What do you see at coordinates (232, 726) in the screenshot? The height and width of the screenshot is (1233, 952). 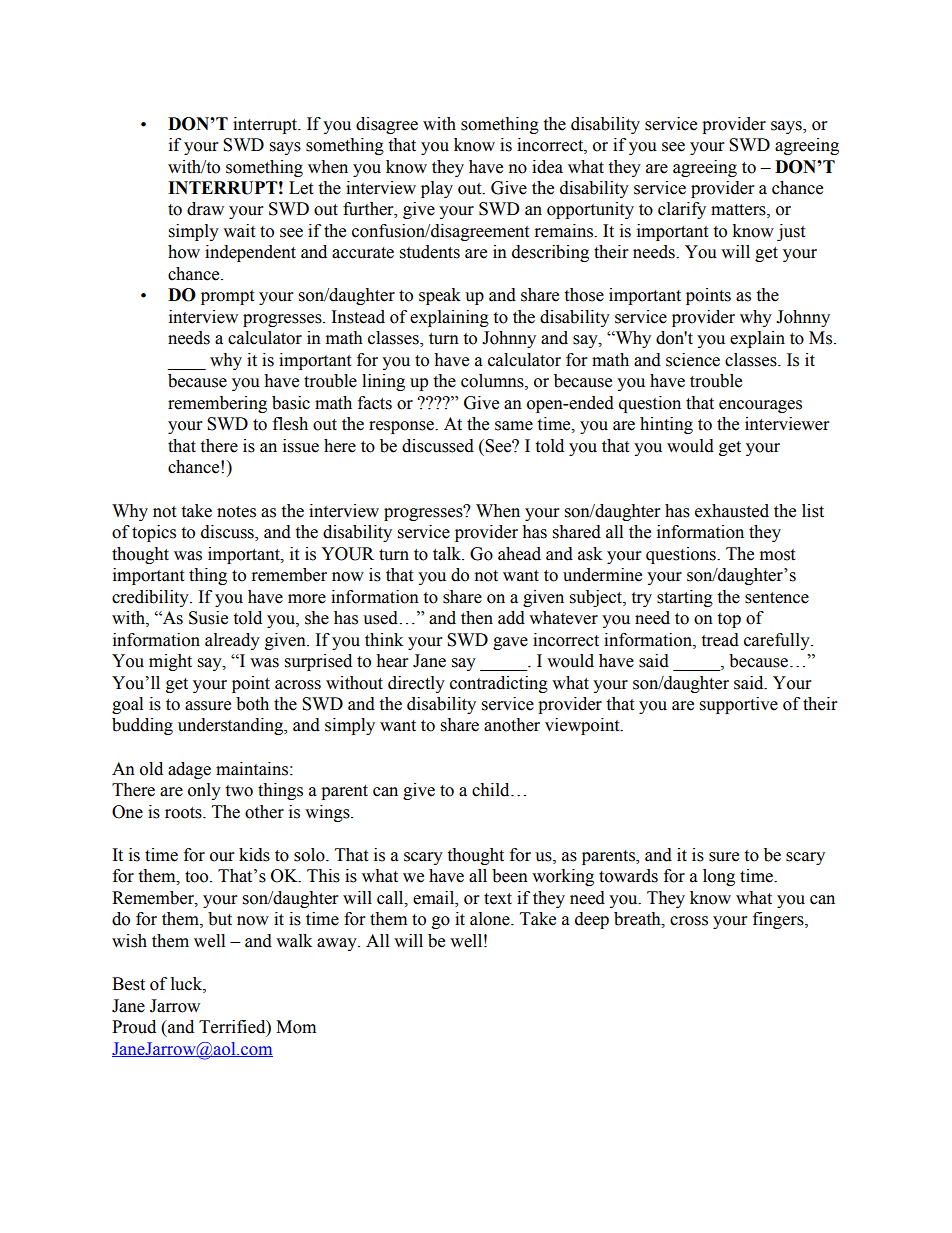 I see `understanding` at bounding box center [232, 726].
